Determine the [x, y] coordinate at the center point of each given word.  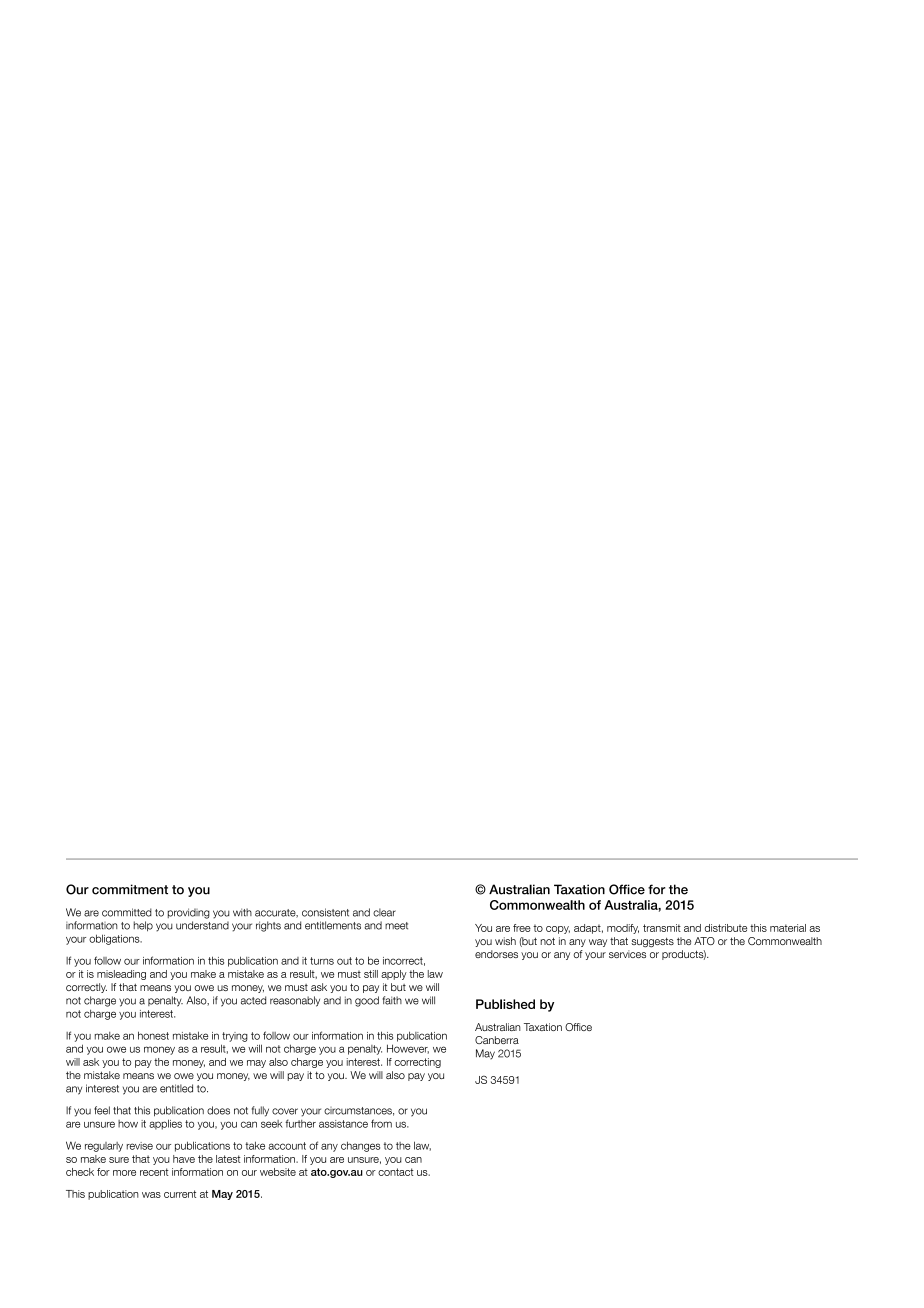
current [180, 1194]
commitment [130, 889]
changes [360, 1146]
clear [384, 912]
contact [396, 1172]
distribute [726, 928]
